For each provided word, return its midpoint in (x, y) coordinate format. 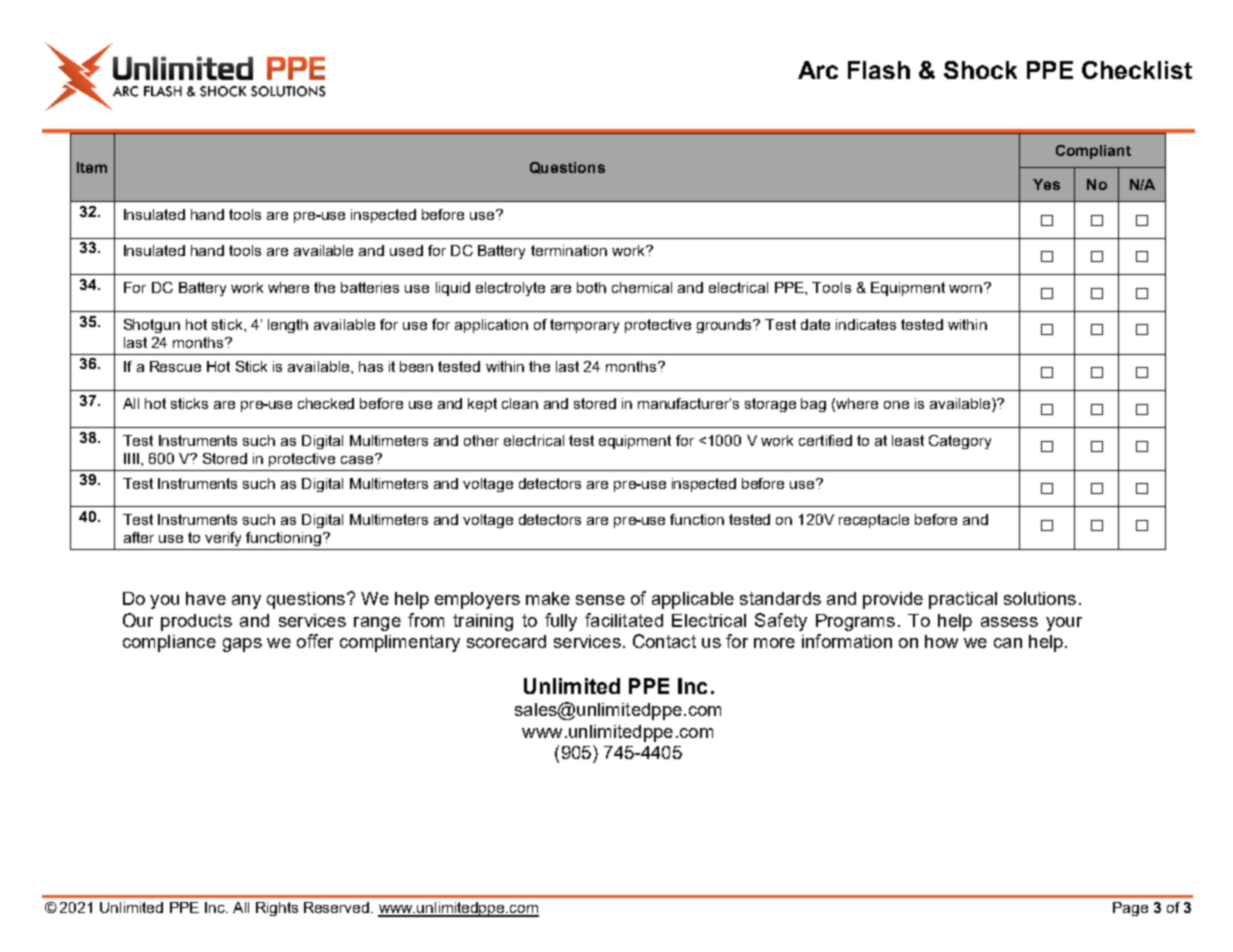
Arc (818, 70)
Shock (980, 70)
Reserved (338, 907)
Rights (277, 909)
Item (92, 167)
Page (1130, 909)
